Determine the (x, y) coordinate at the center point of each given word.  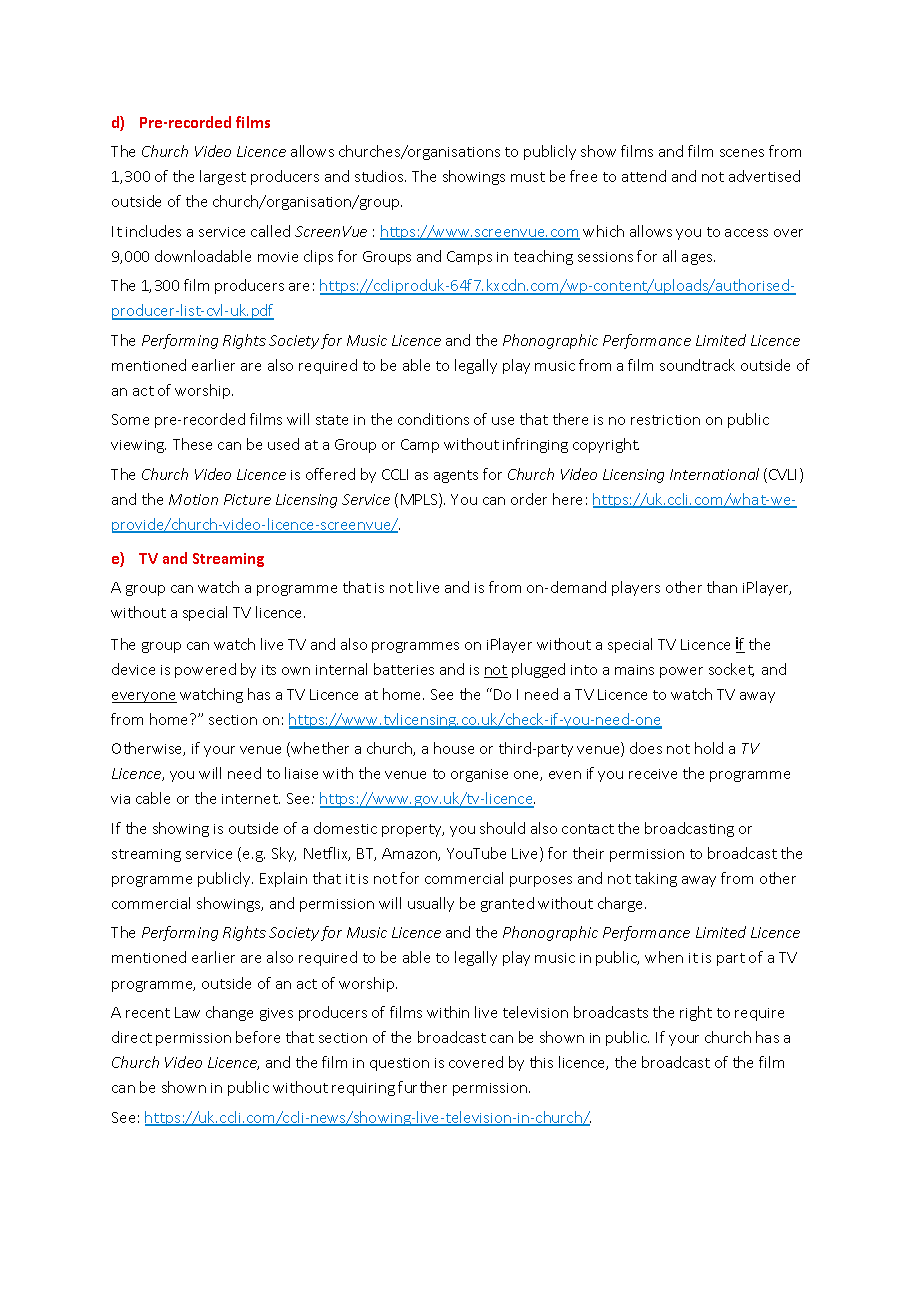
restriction (665, 420)
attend (644, 176)
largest (223, 177)
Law (187, 1012)
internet (251, 799)
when (664, 957)
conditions (433, 419)
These (192, 444)
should (502, 828)
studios (380, 176)
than (722, 587)
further (422, 1087)
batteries (404, 669)
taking (656, 879)
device (133, 669)
